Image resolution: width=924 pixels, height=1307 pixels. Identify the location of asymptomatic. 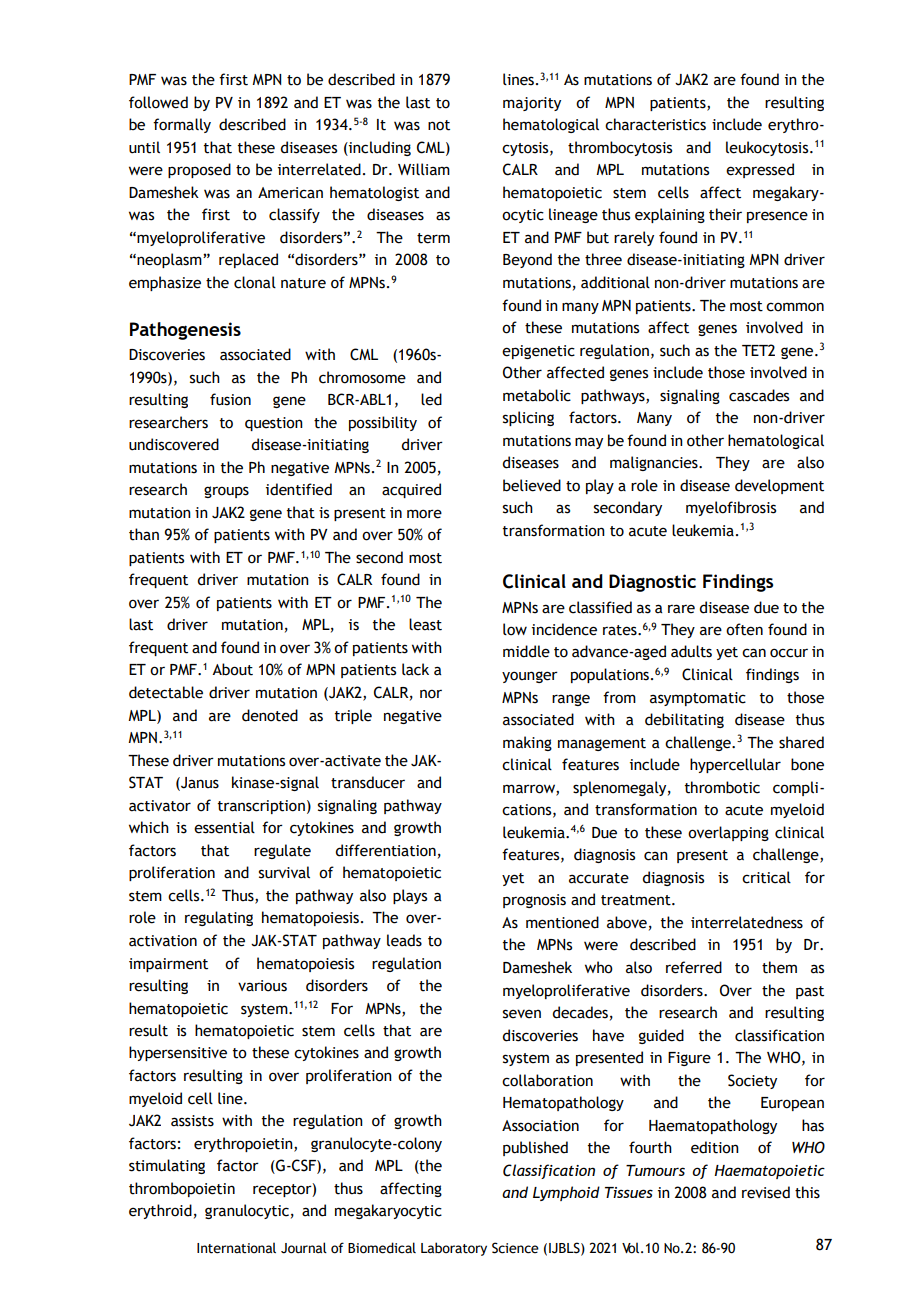
(698, 699).
